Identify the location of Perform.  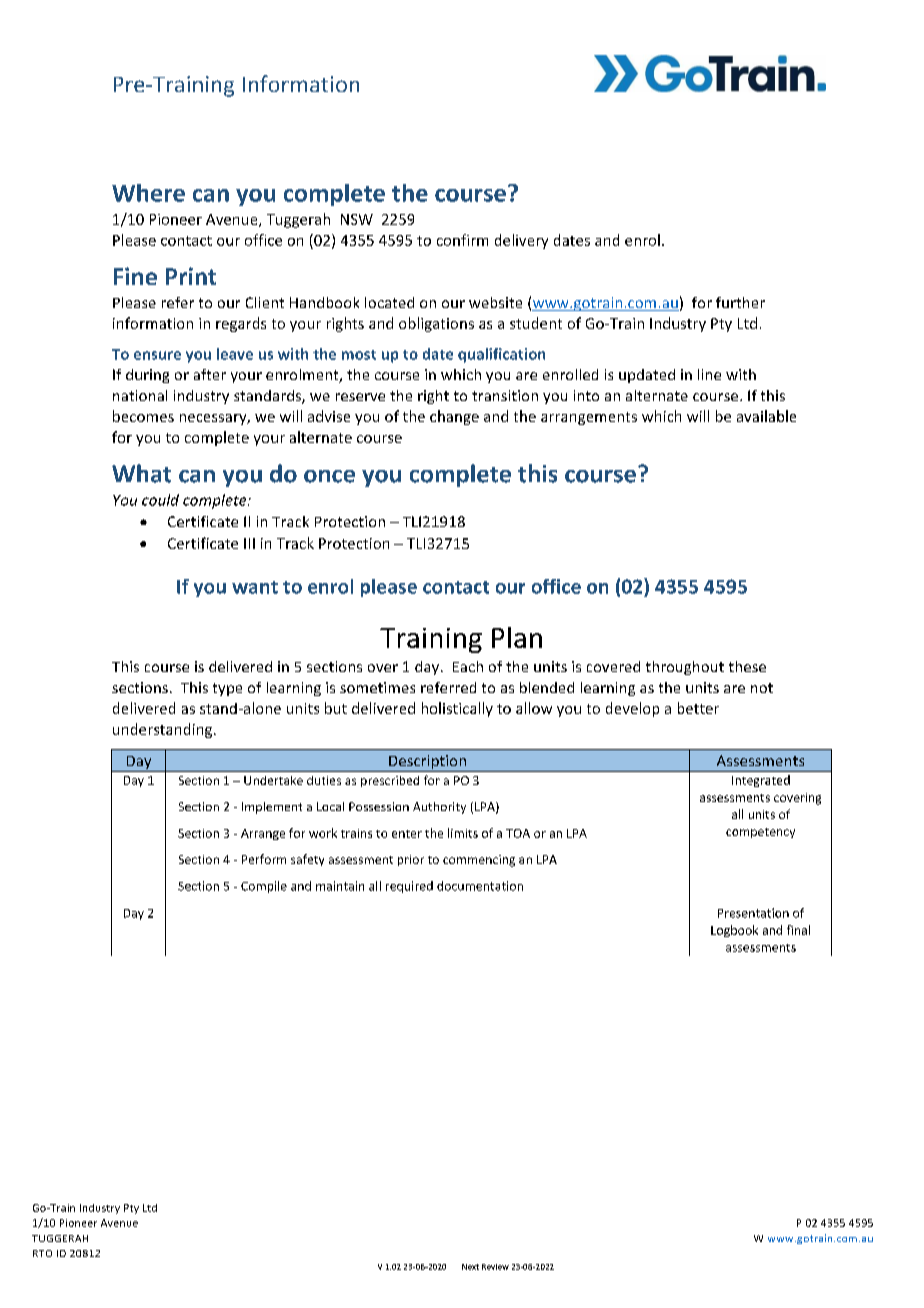
(264, 859).
